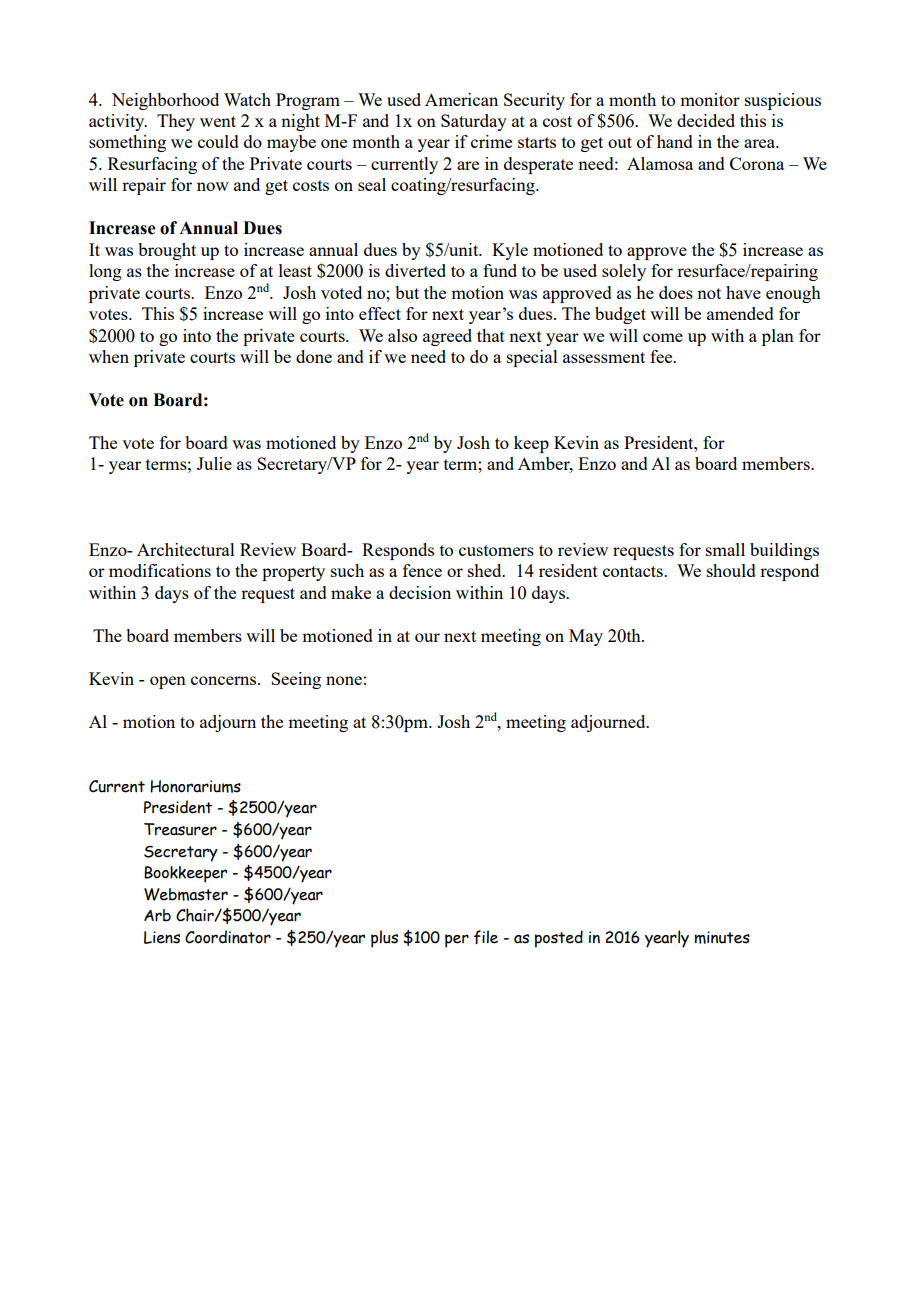 The width and height of the screenshot is (924, 1308). Describe the element at coordinates (486, 937) in the screenshot. I see `file` at that location.
